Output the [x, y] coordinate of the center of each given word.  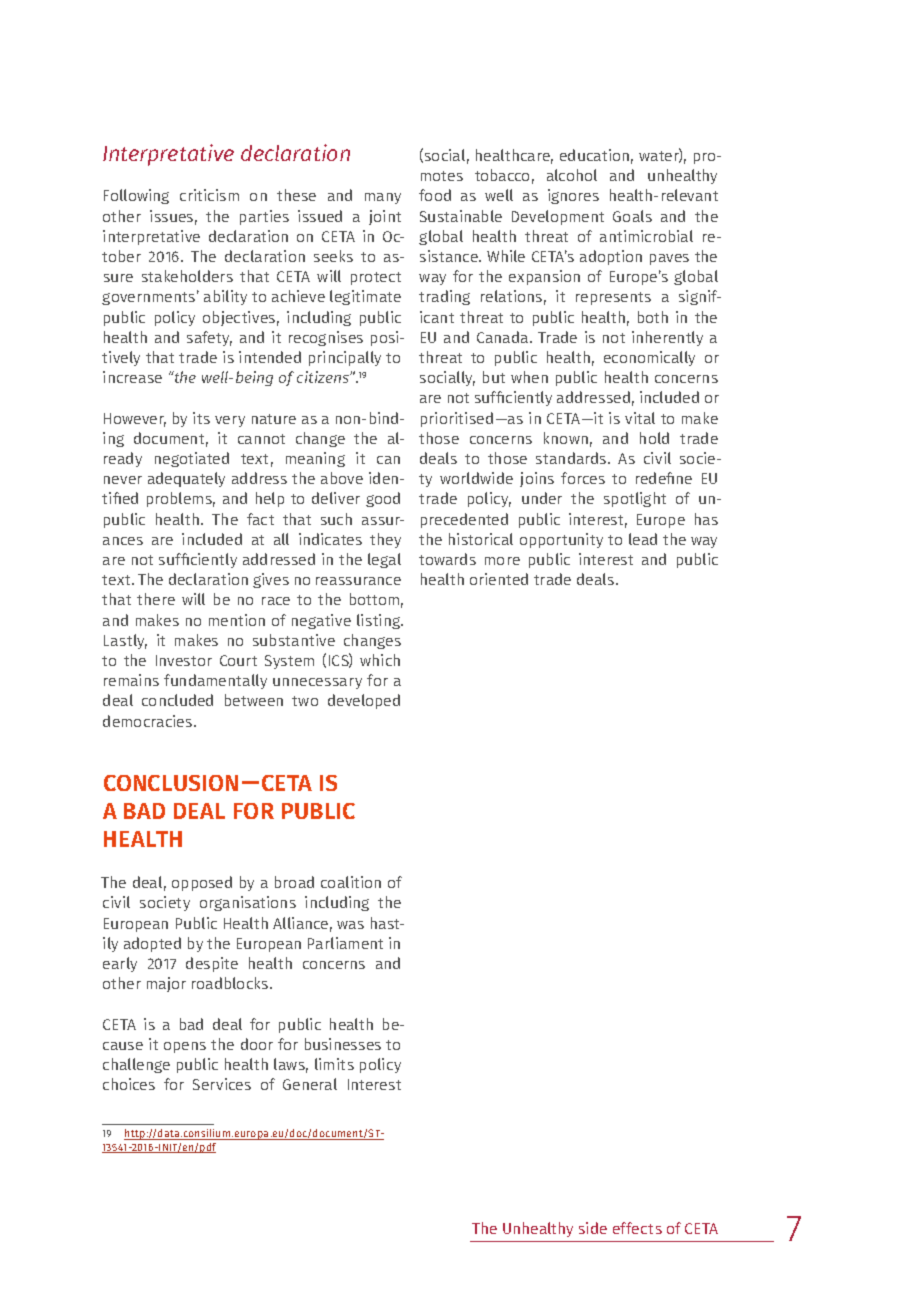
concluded [177, 700]
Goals [632, 216]
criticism [209, 195]
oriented [499, 579]
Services [222, 1084]
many [383, 198]
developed [364, 701]
